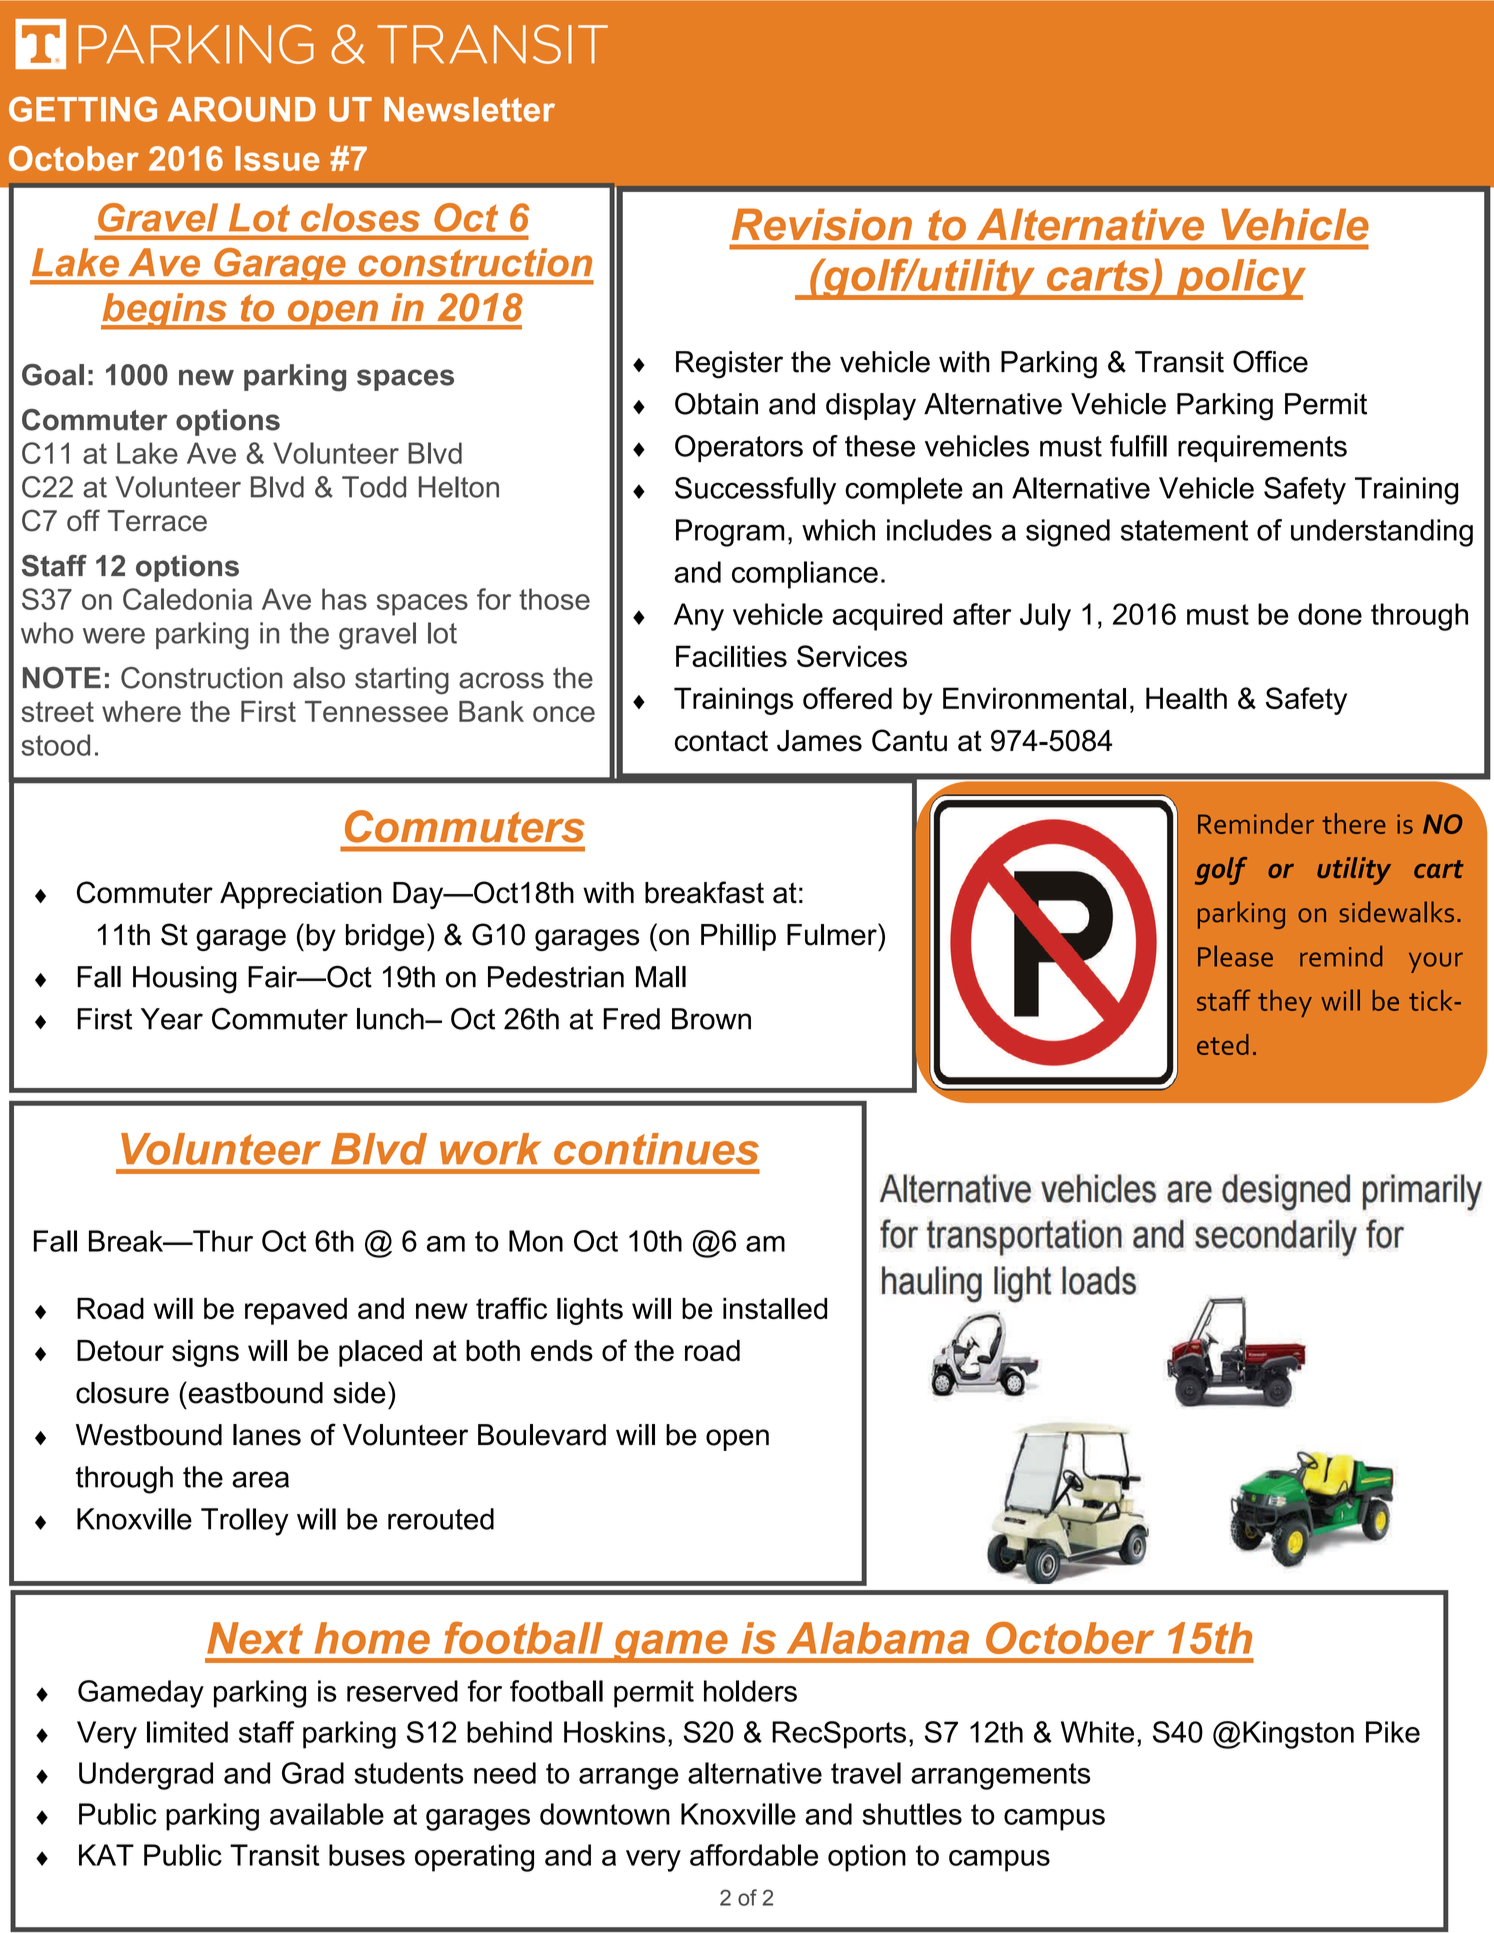  What do you see at coordinates (185, 980) in the screenshot?
I see `Housing` at bounding box center [185, 980].
